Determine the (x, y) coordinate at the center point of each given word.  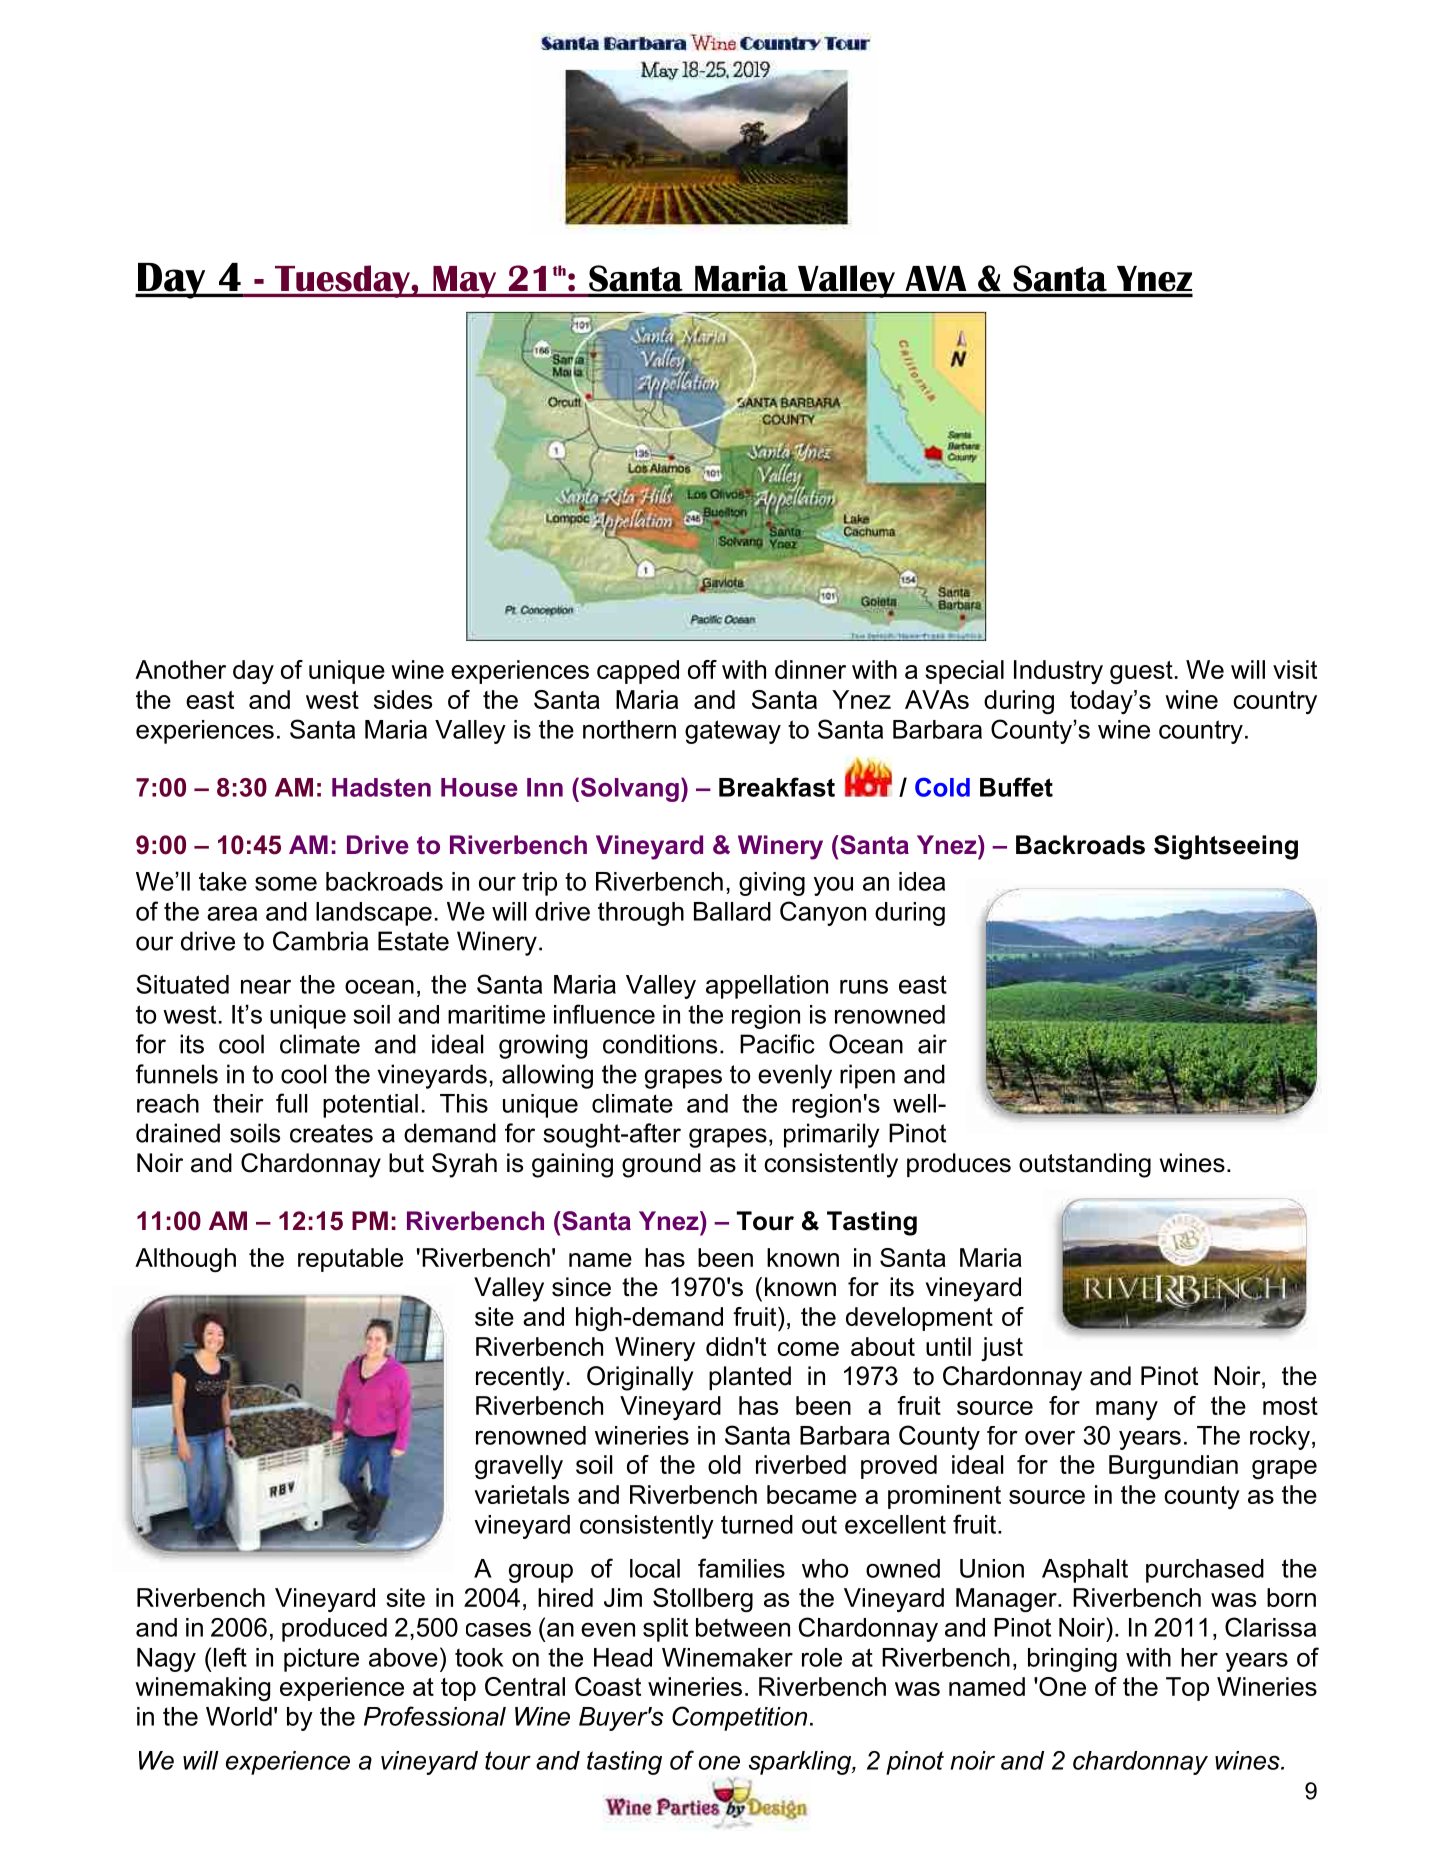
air (932, 1044)
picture (321, 1660)
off (702, 669)
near (266, 986)
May (465, 282)
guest (1141, 672)
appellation (767, 987)
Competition (739, 1718)
